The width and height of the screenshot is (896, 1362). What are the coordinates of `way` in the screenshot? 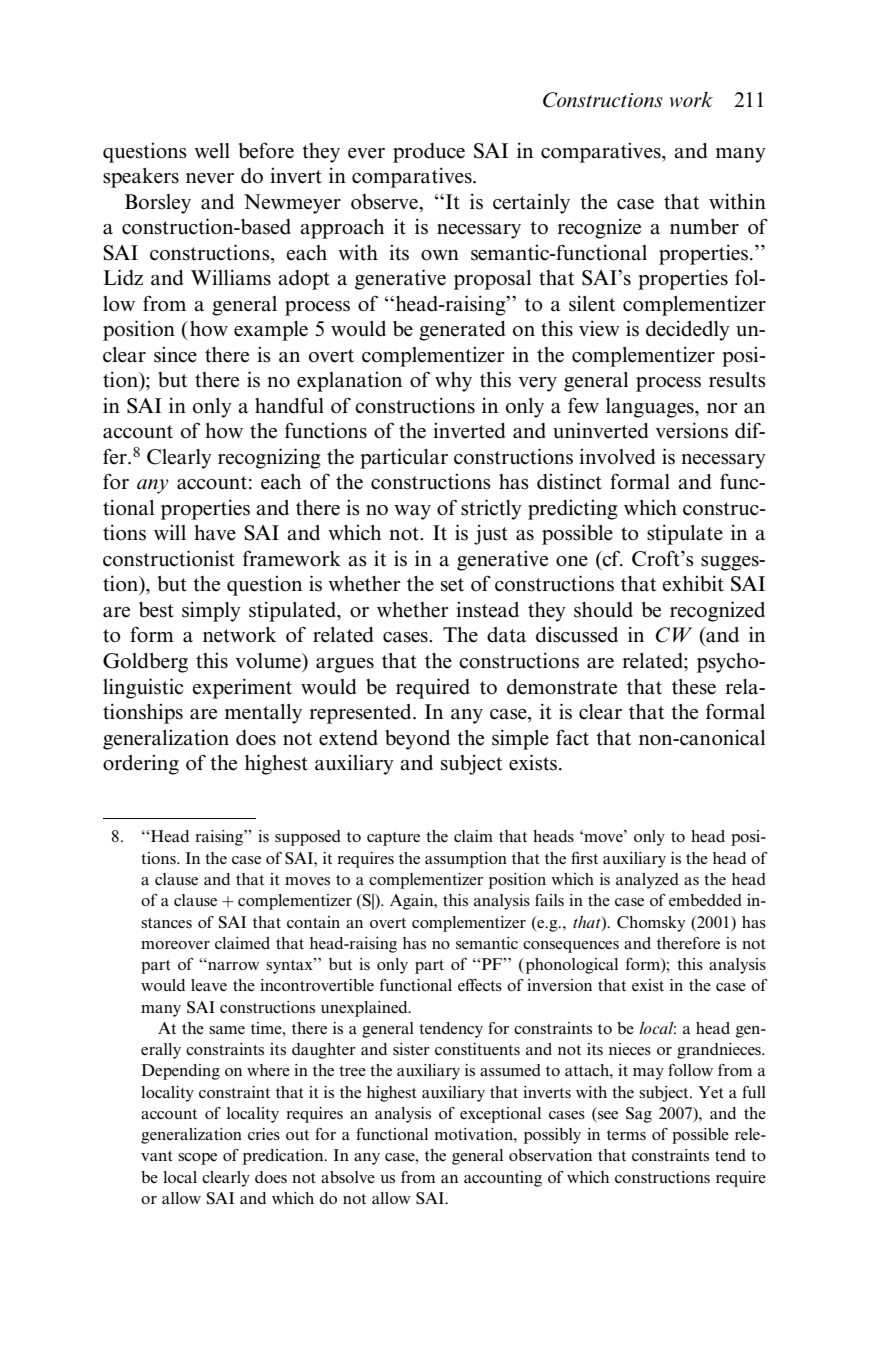 It's located at (412, 512).
